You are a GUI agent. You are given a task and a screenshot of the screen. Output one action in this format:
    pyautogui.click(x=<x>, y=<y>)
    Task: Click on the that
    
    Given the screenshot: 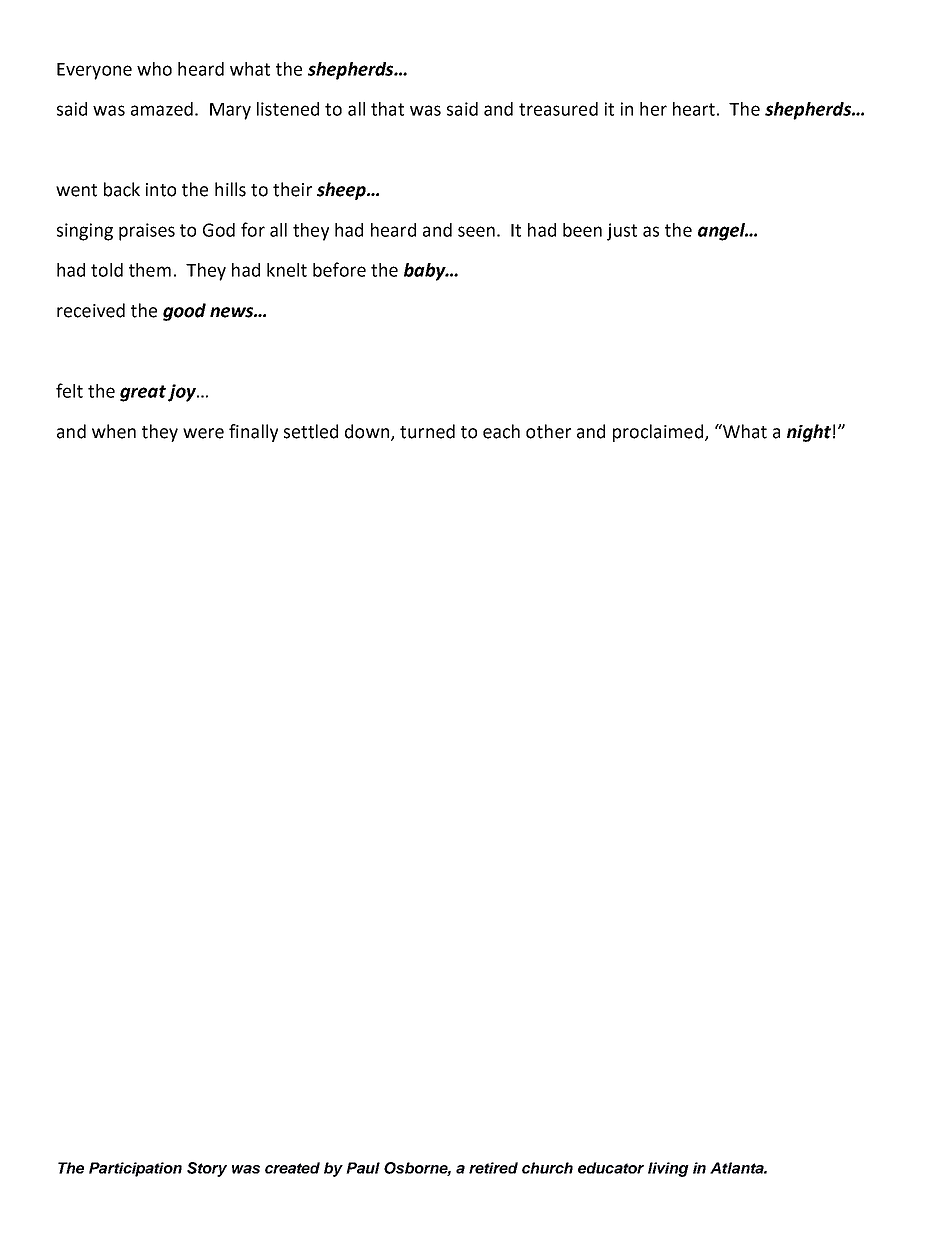 What is the action you would take?
    pyautogui.click(x=387, y=109)
